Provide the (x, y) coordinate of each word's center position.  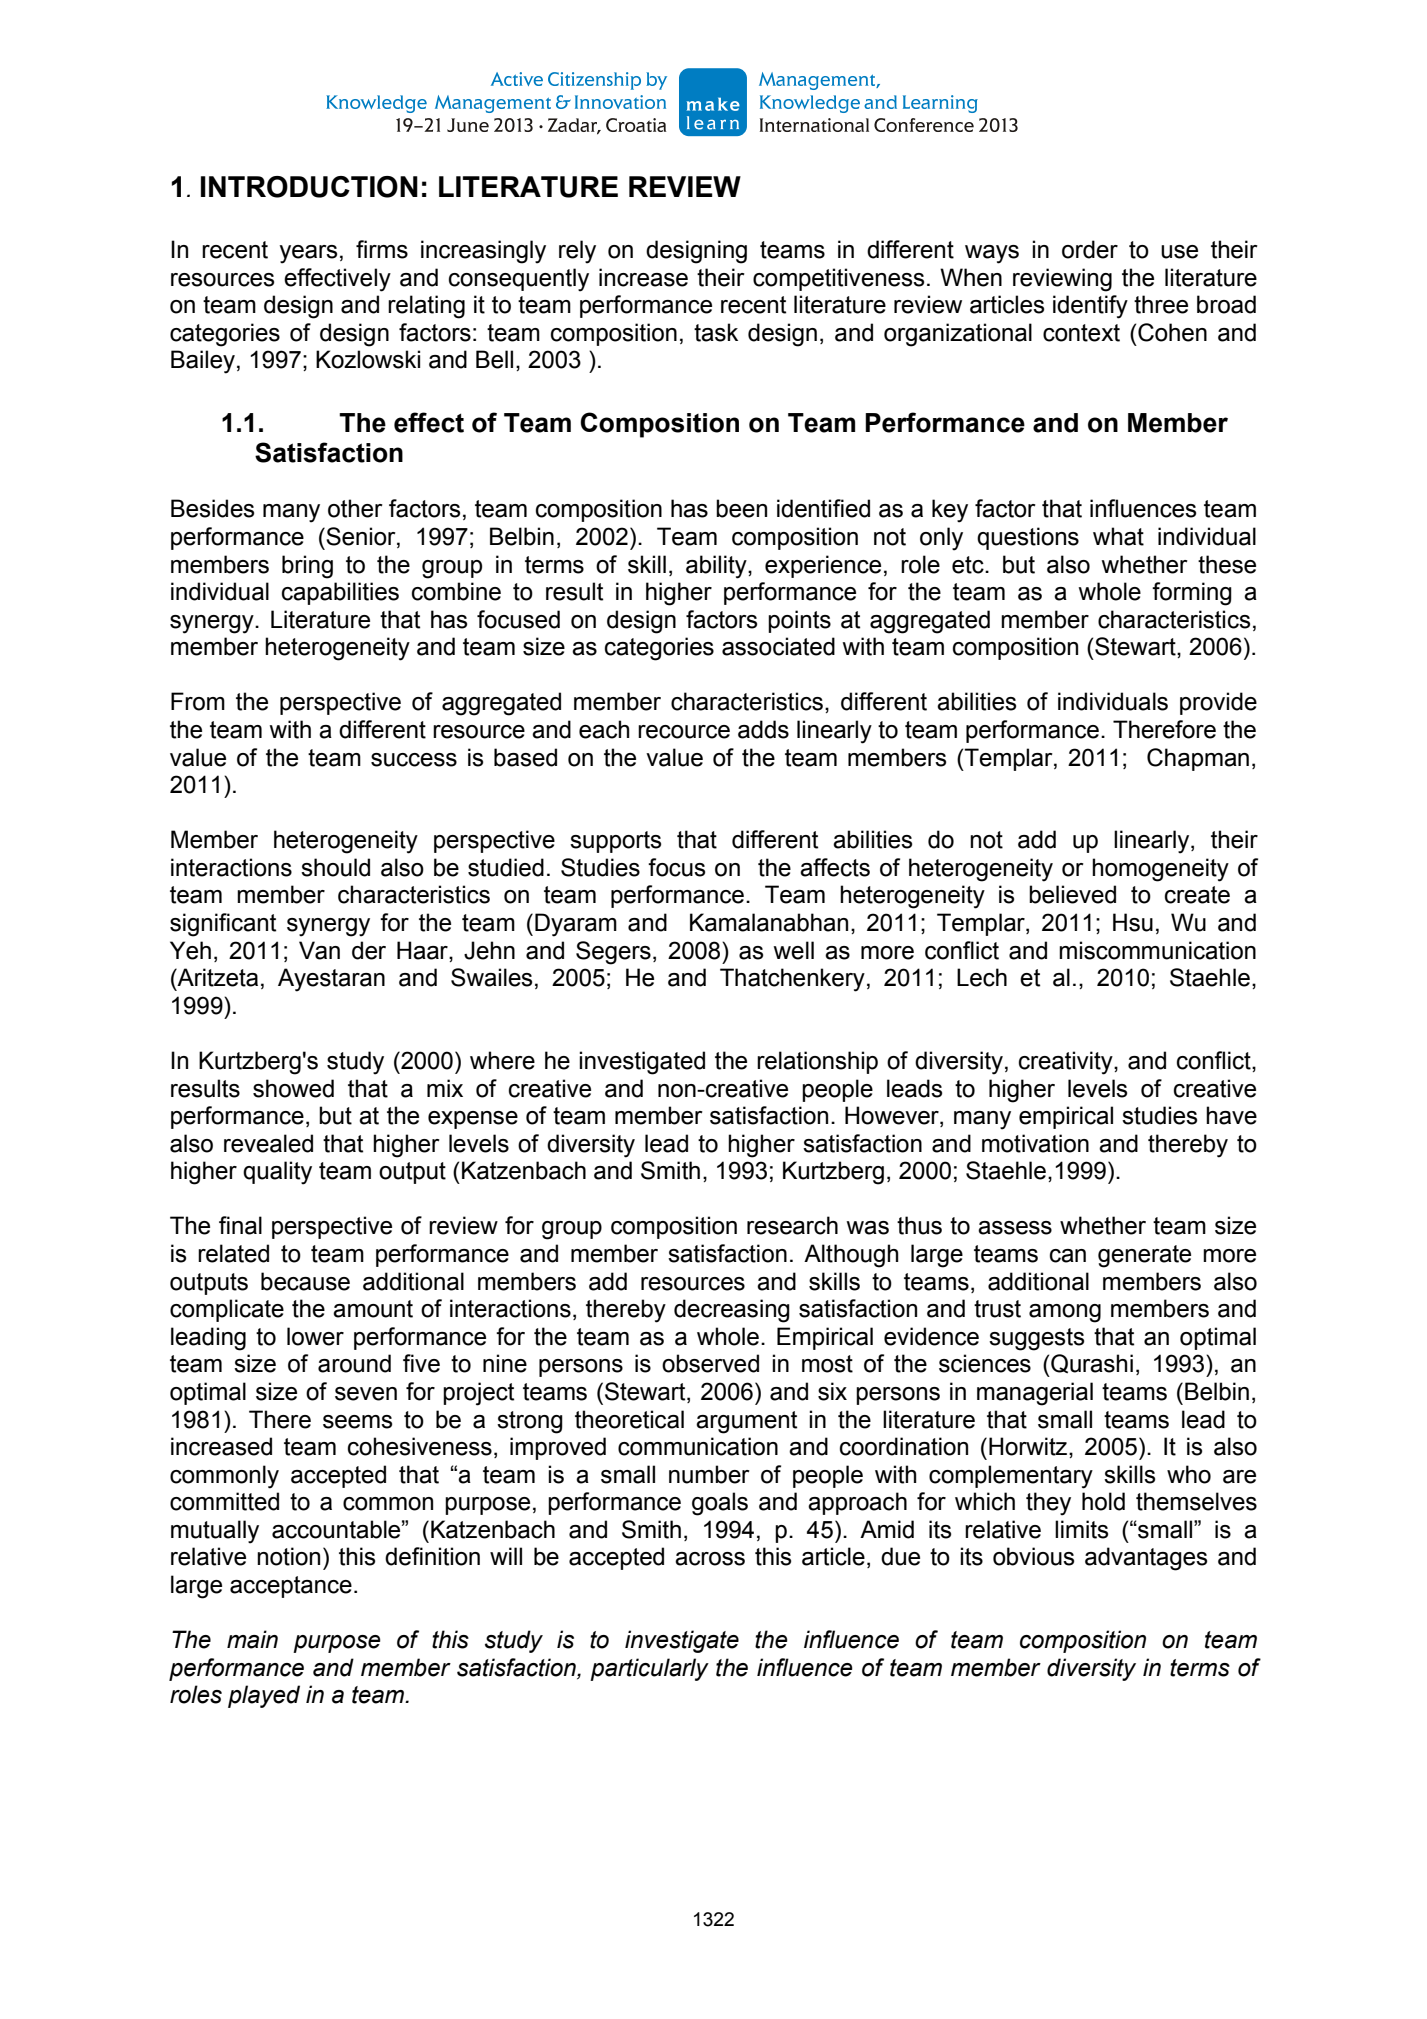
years (308, 254)
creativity (1067, 1063)
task (716, 332)
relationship (817, 1062)
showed (293, 1088)
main (252, 1639)
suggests (1036, 1339)
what (1118, 536)
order (1090, 249)
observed (710, 1363)
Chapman (1198, 759)
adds (763, 729)
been (741, 508)
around (354, 1363)
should (335, 867)
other (355, 508)
